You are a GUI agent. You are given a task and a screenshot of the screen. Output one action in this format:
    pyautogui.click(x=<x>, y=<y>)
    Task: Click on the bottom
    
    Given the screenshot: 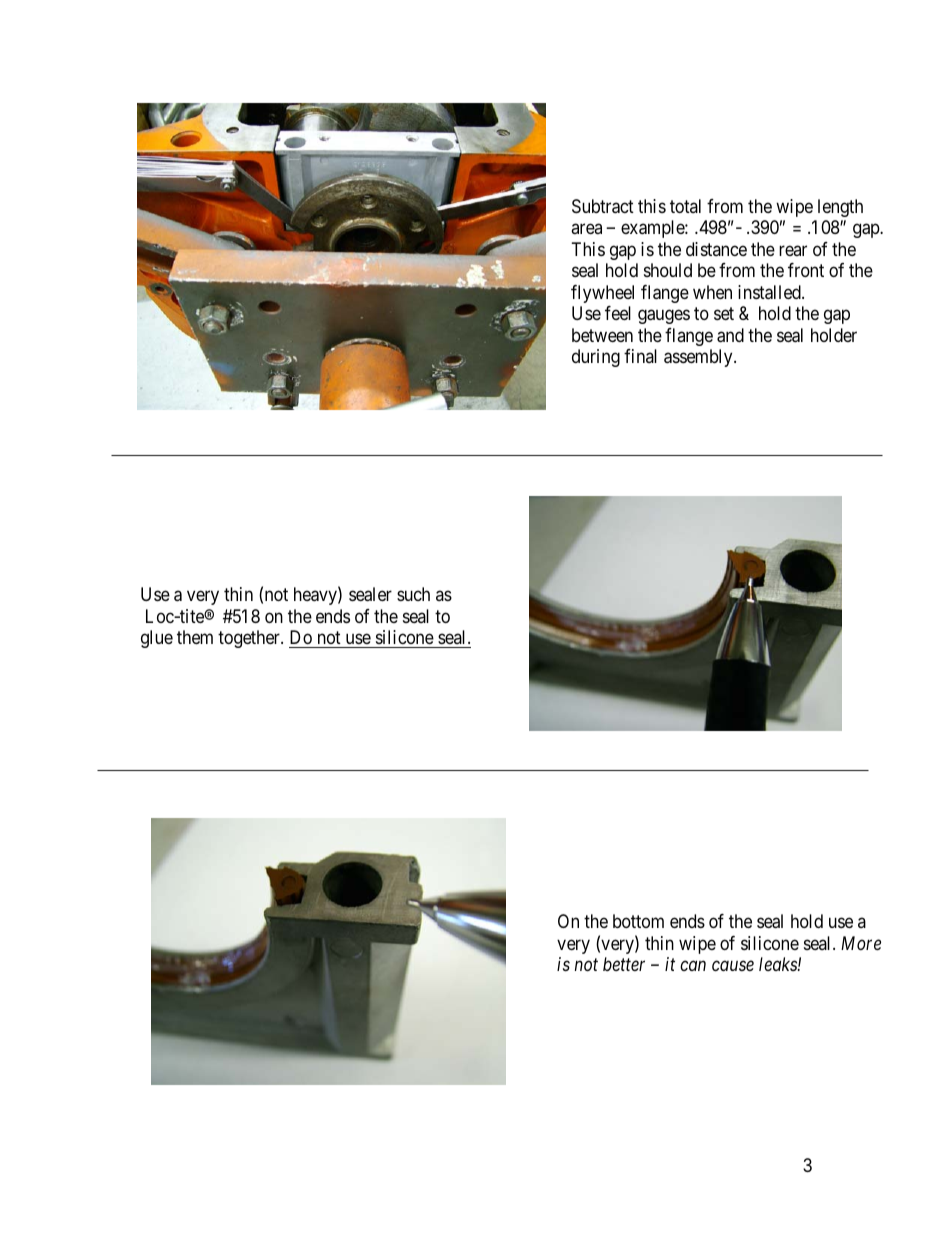 What is the action you would take?
    pyautogui.click(x=638, y=921)
